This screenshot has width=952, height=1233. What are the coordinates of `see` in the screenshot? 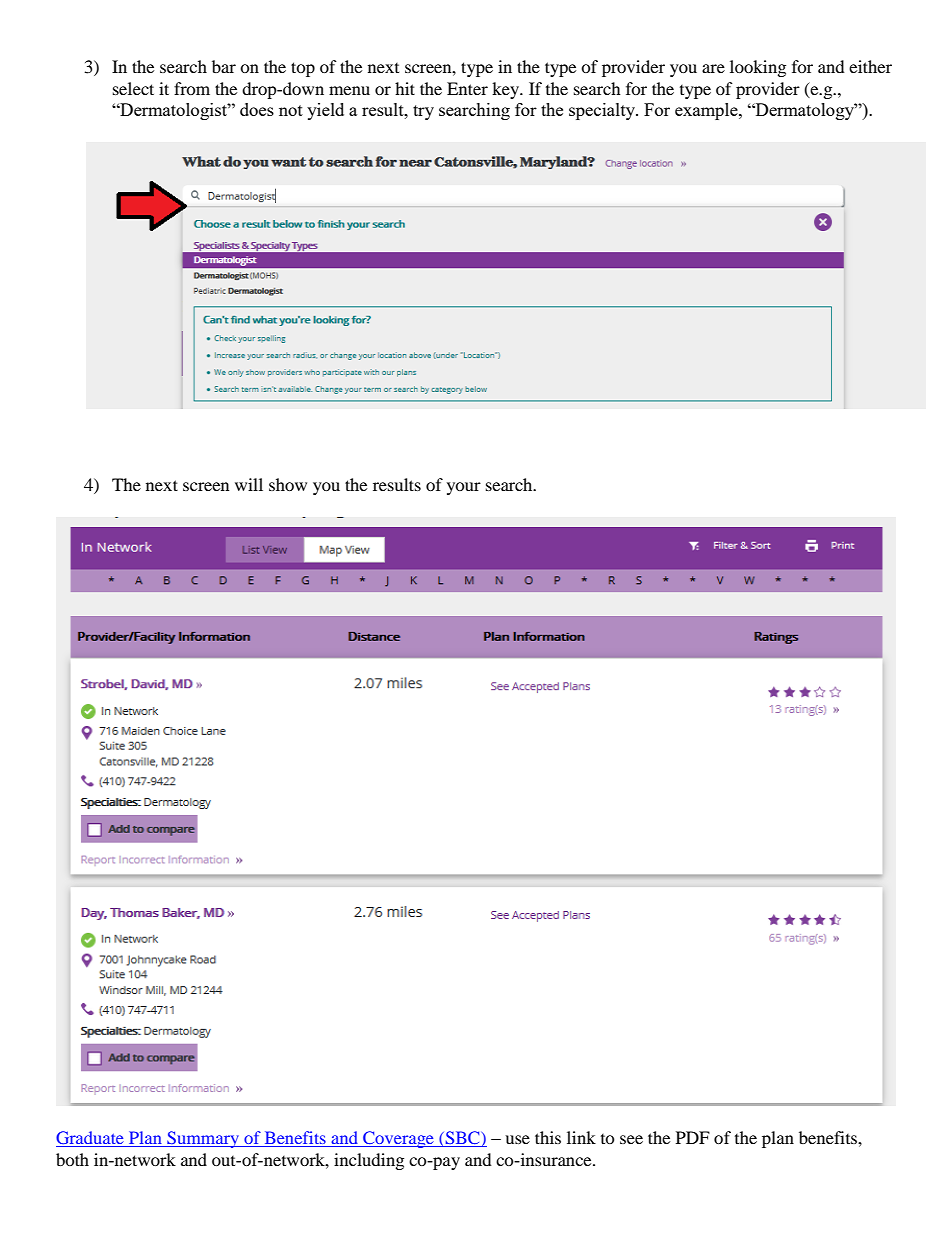 It's located at (631, 1139).
